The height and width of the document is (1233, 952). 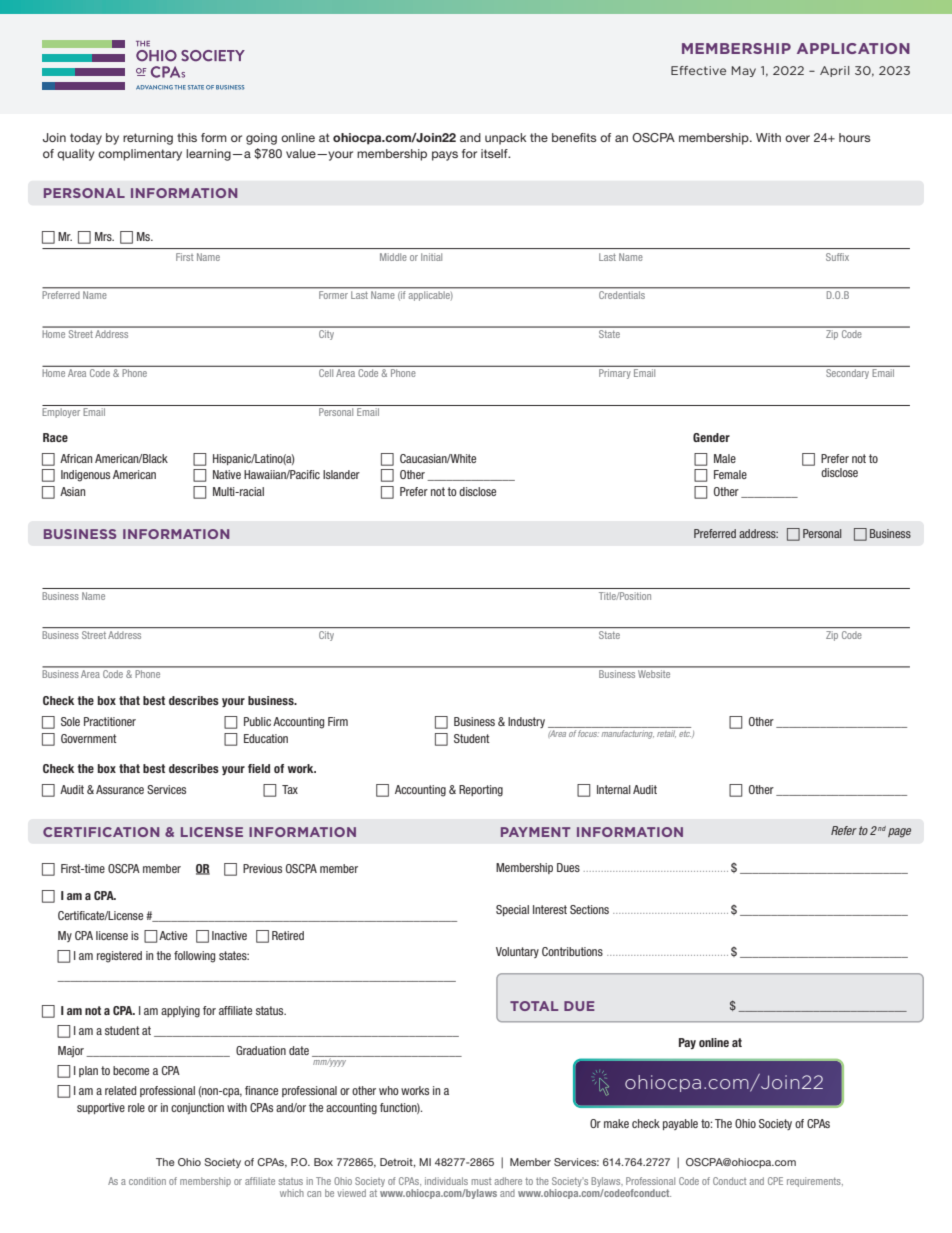 What do you see at coordinates (506, 139) in the document?
I see `unpack` at bounding box center [506, 139].
